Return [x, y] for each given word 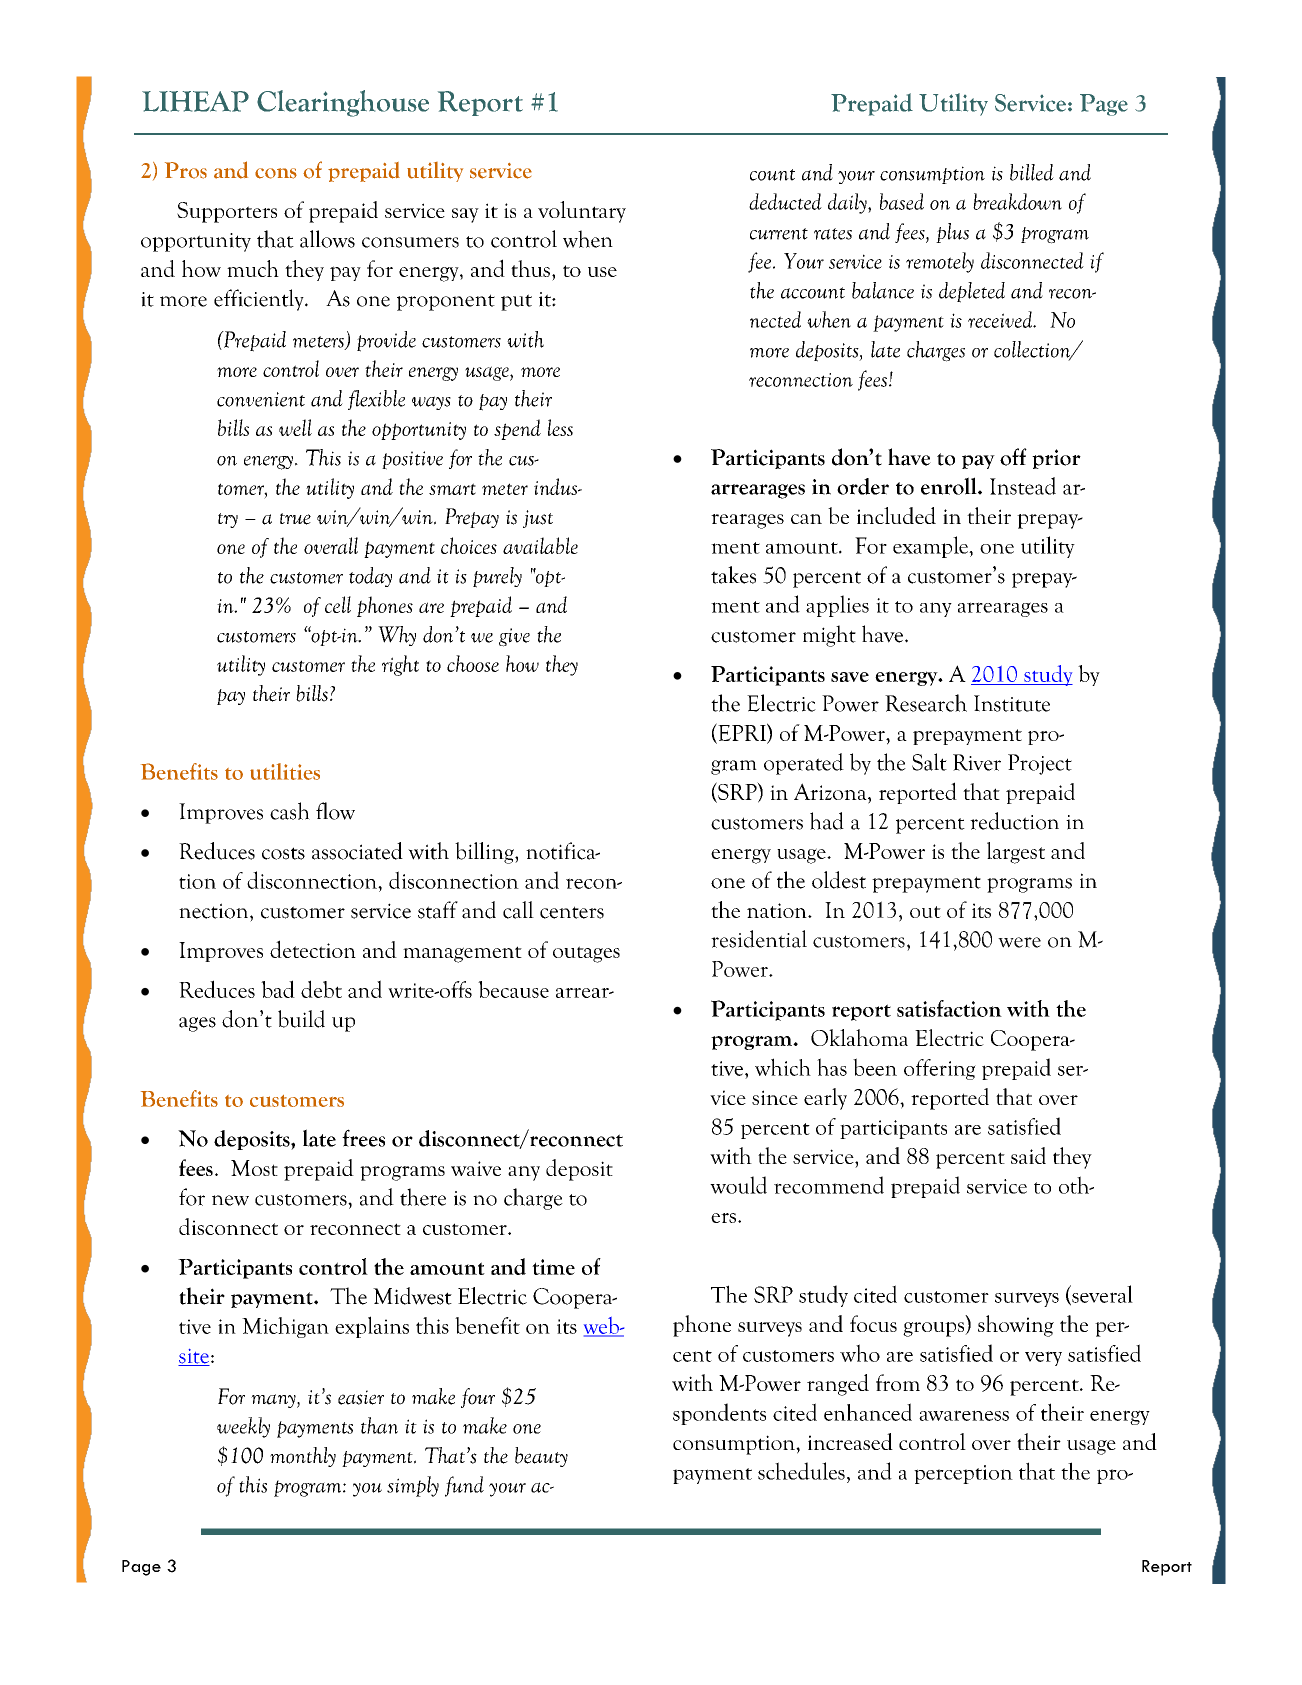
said [1028, 1155]
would [738, 1185]
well [295, 427]
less [560, 427]
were [1019, 942]
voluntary [582, 212]
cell [338, 604]
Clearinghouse [343, 103]
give [514, 637]
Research [926, 703]
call [518, 910]
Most [254, 1168]
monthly [303, 1457]
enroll [950, 486]
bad [278, 989]
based [902, 201]
